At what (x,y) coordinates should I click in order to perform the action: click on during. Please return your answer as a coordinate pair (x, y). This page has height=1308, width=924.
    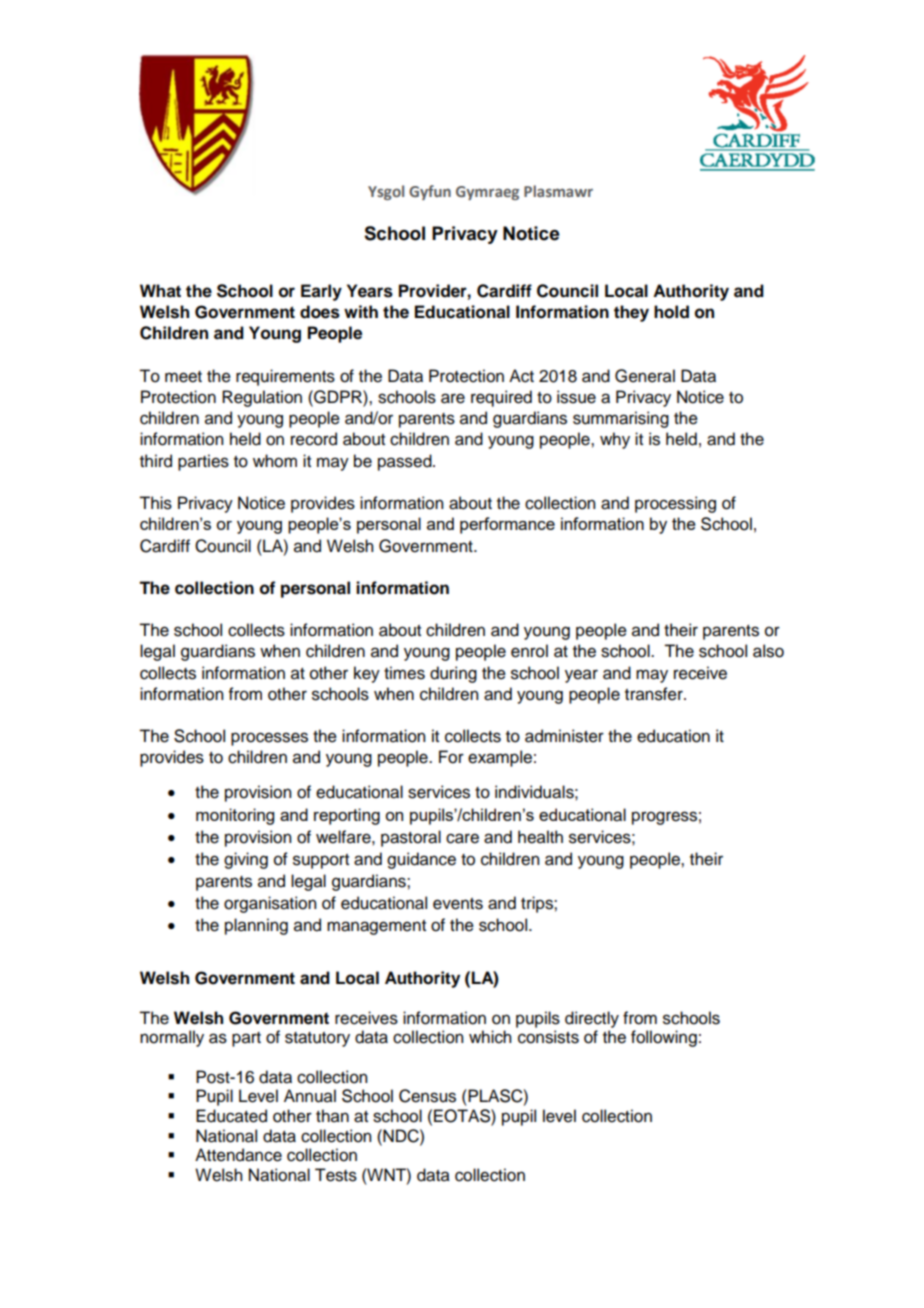
    Looking at the image, I should click on (453, 674).
